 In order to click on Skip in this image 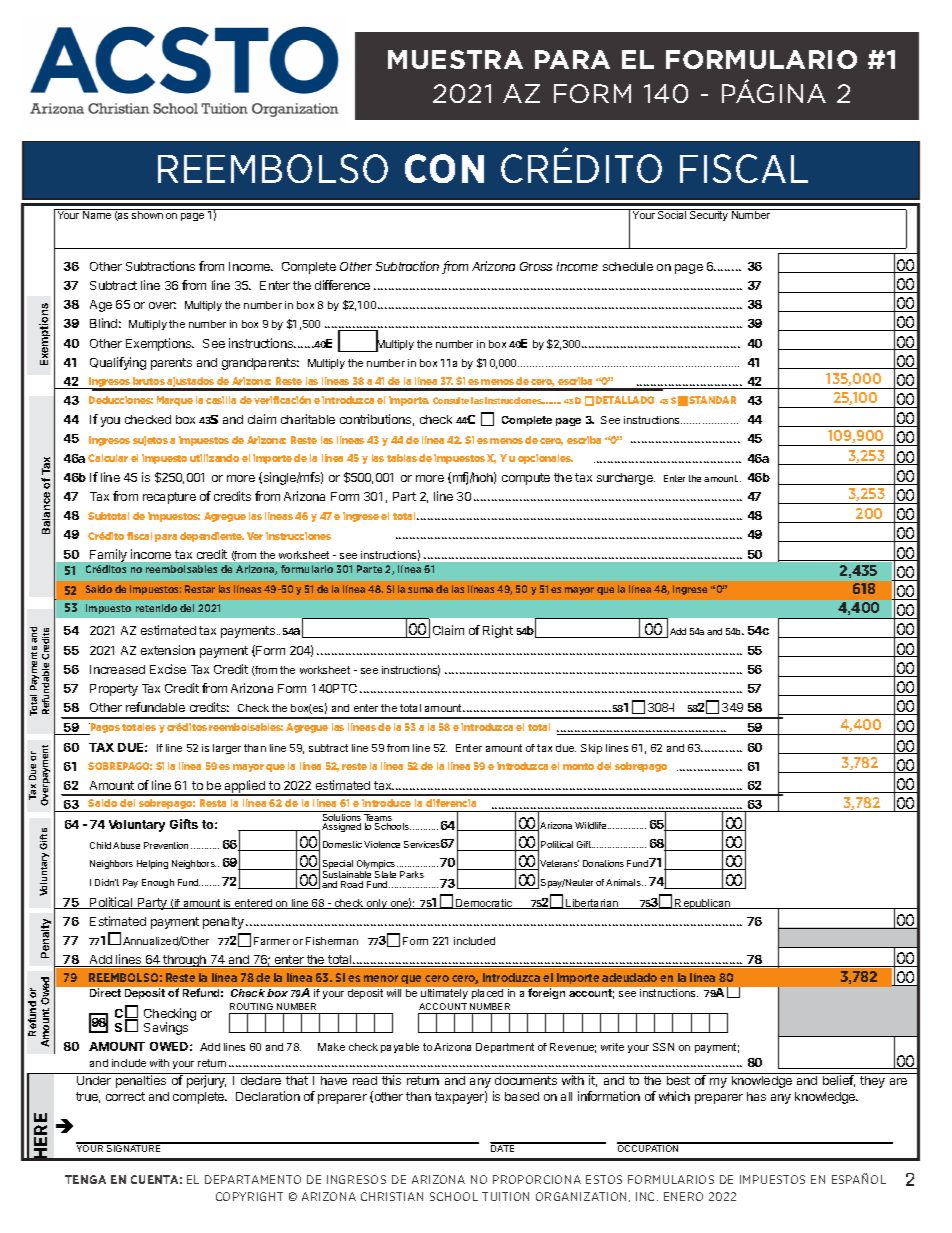, I will do `click(591, 749)`.
